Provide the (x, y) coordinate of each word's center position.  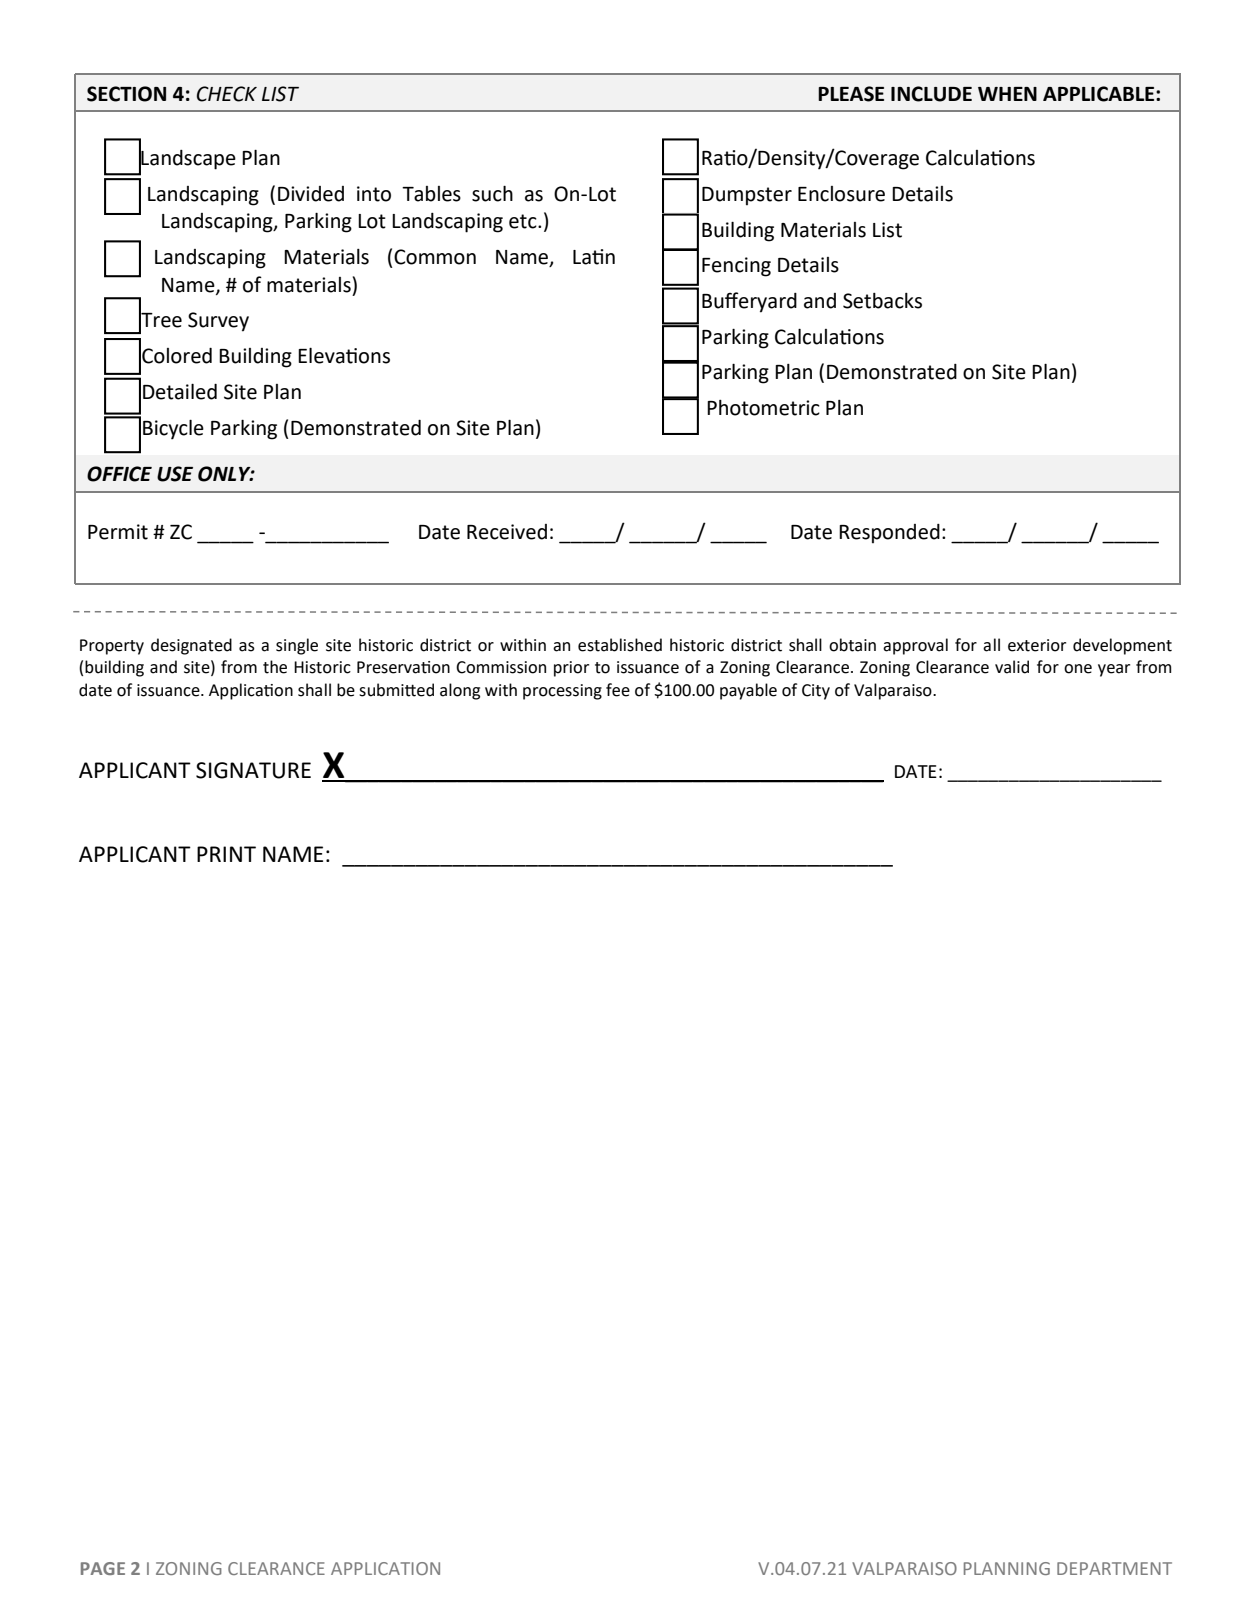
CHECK (227, 94)
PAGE (103, 1568)
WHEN (1007, 94)
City (816, 692)
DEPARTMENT (1114, 1568)
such (492, 193)
